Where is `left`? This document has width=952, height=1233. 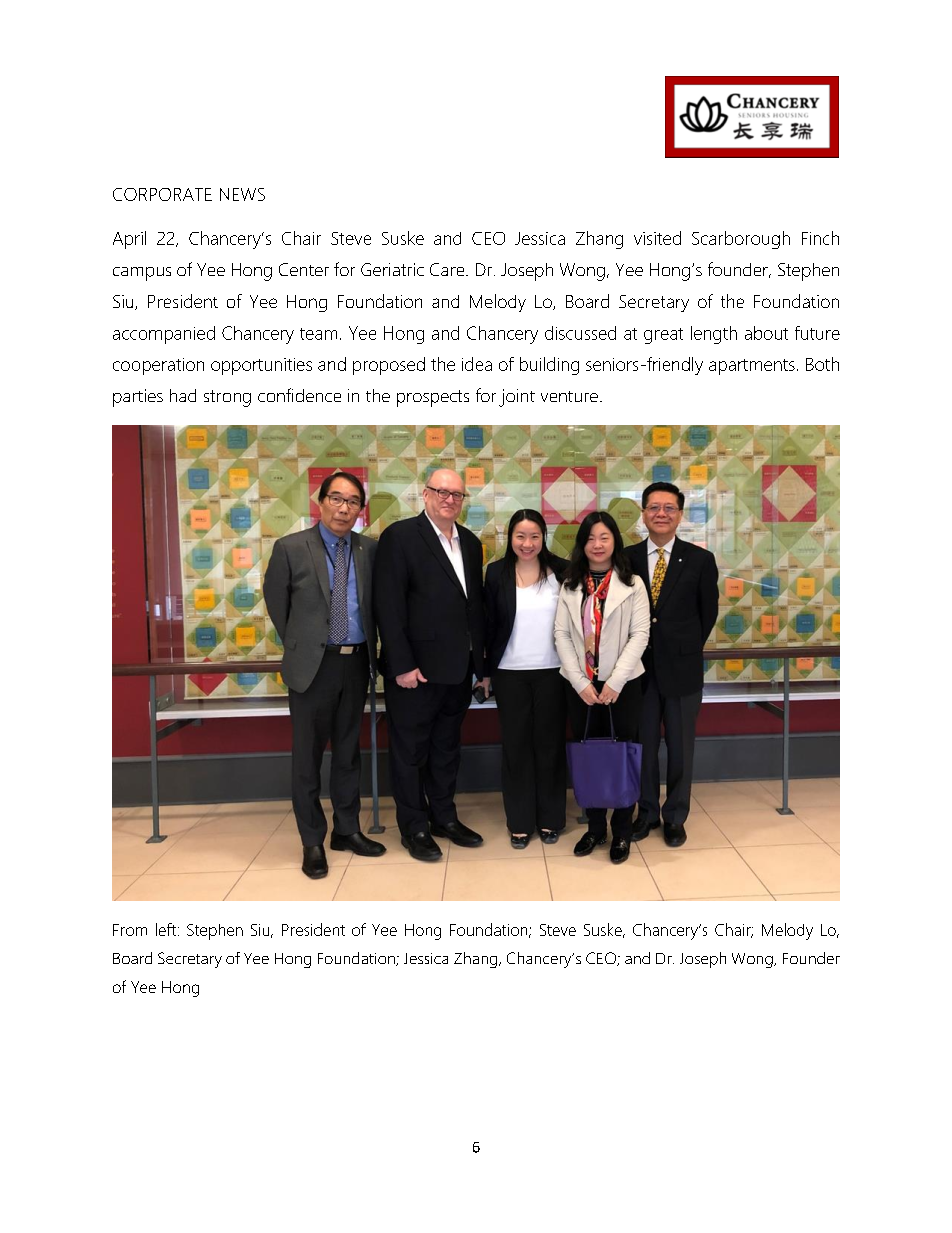 left is located at coordinates (166, 929).
